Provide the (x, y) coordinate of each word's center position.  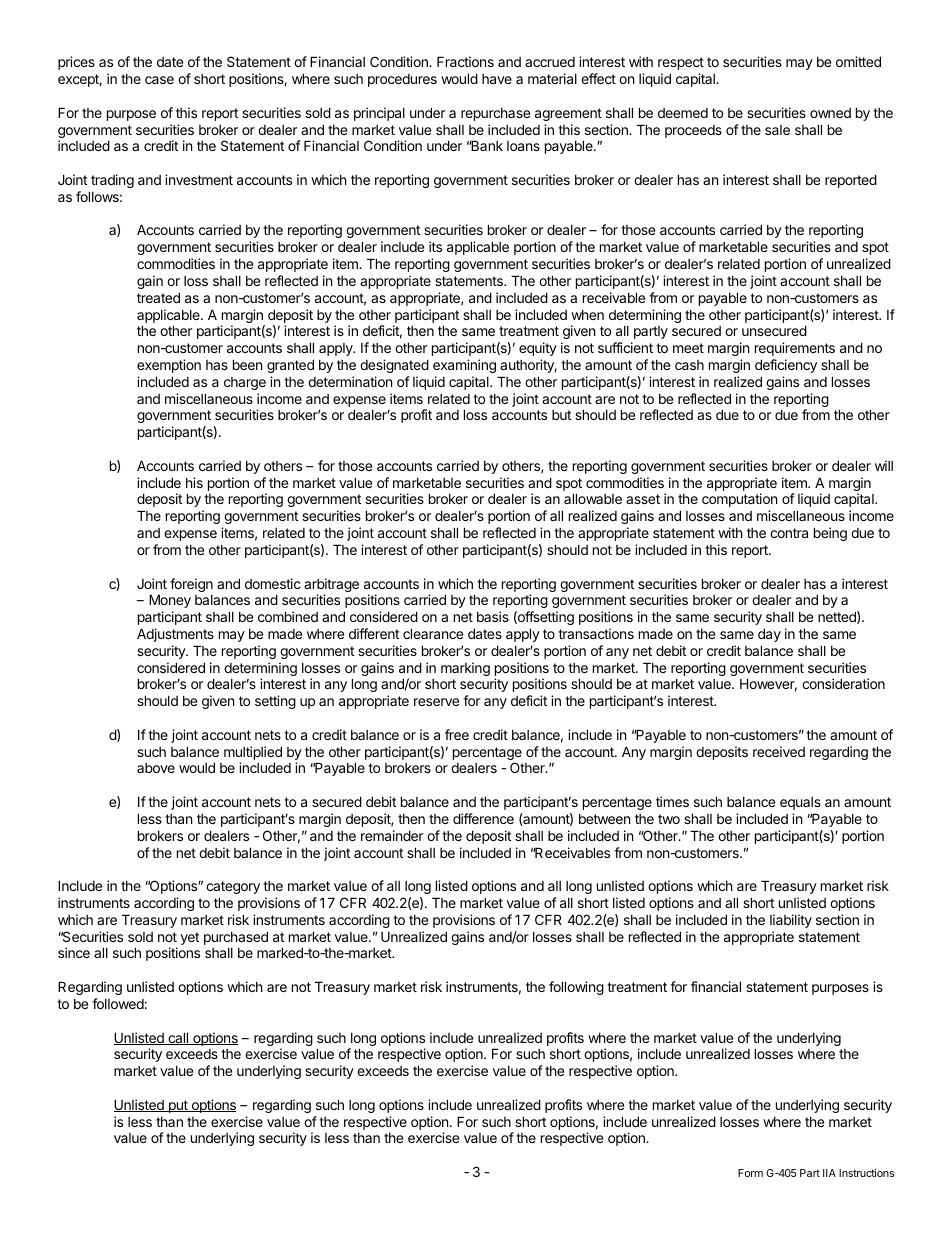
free (457, 734)
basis (493, 616)
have (497, 79)
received (779, 751)
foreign (191, 585)
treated (158, 297)
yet (190, 938)
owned (830, 113)
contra (789, 533)
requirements (795, 349)
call (178, 1038)
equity (538, 349)
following (576, 988)
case (159, 80)
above (156, 768)
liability (791, 921)
